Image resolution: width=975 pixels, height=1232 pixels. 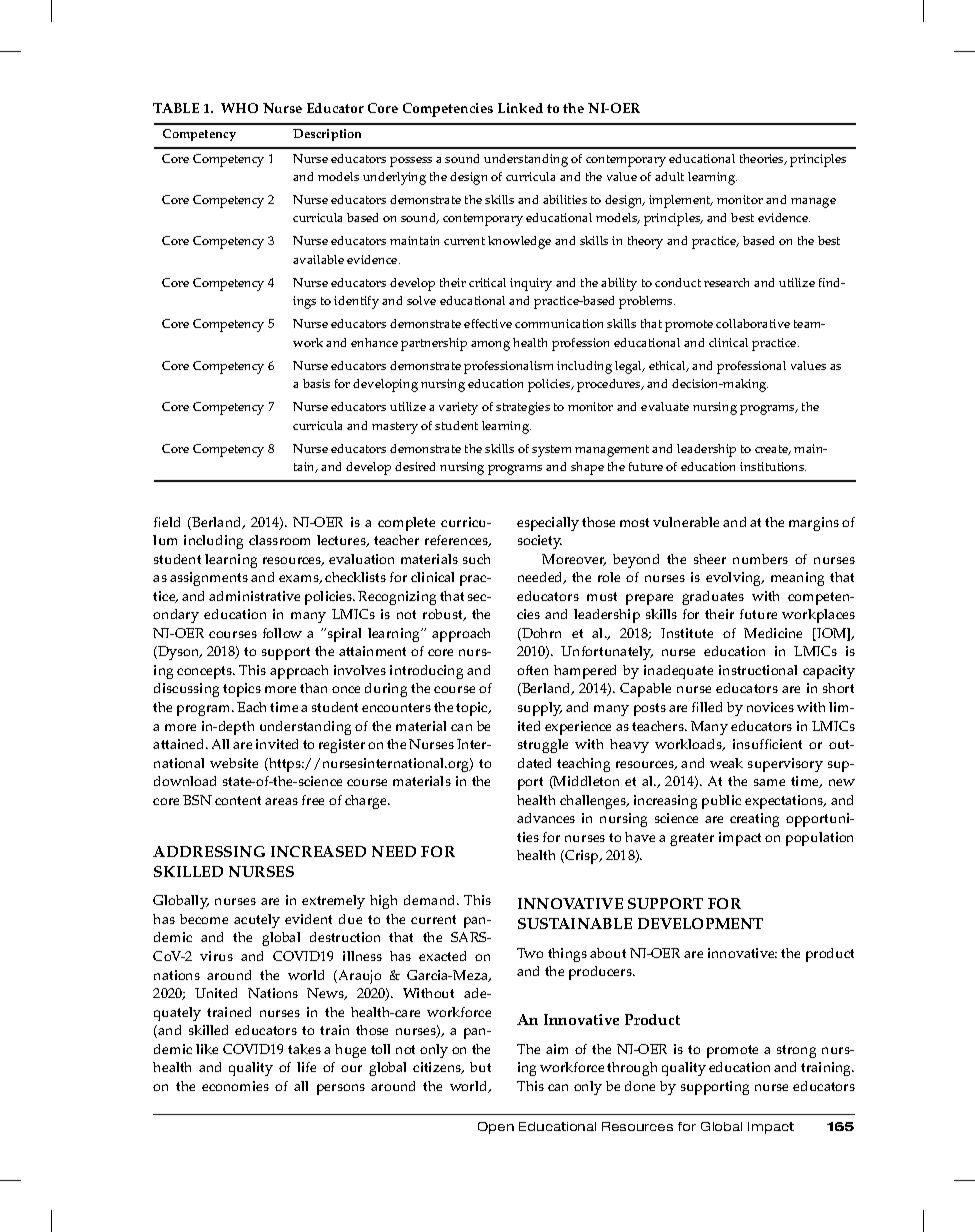 What do you see at coordinates (444, 615) in the document?
I see `robust` at bounding box center [444, 615].
